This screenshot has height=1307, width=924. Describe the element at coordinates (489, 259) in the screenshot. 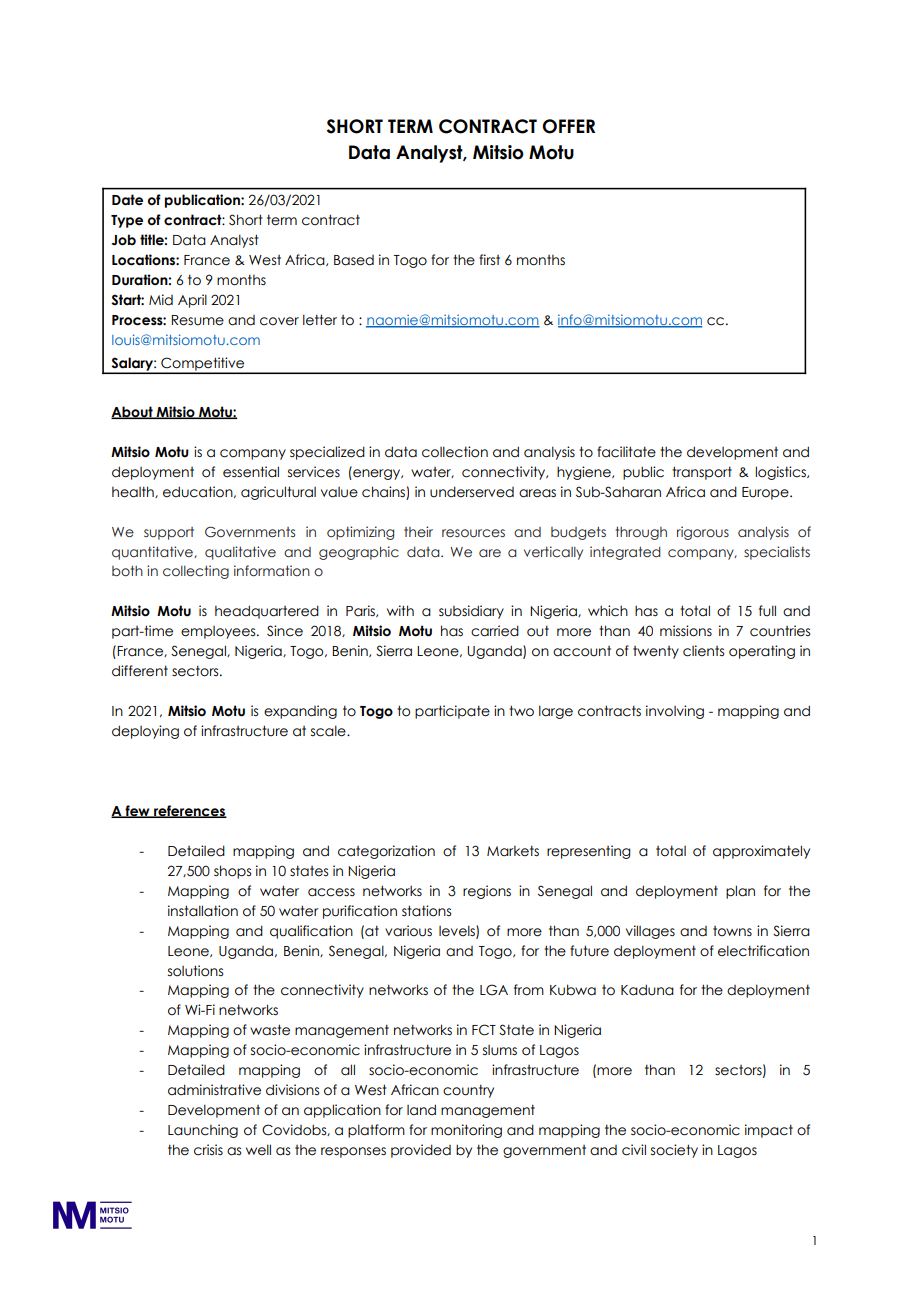

I see `first` at that location.
